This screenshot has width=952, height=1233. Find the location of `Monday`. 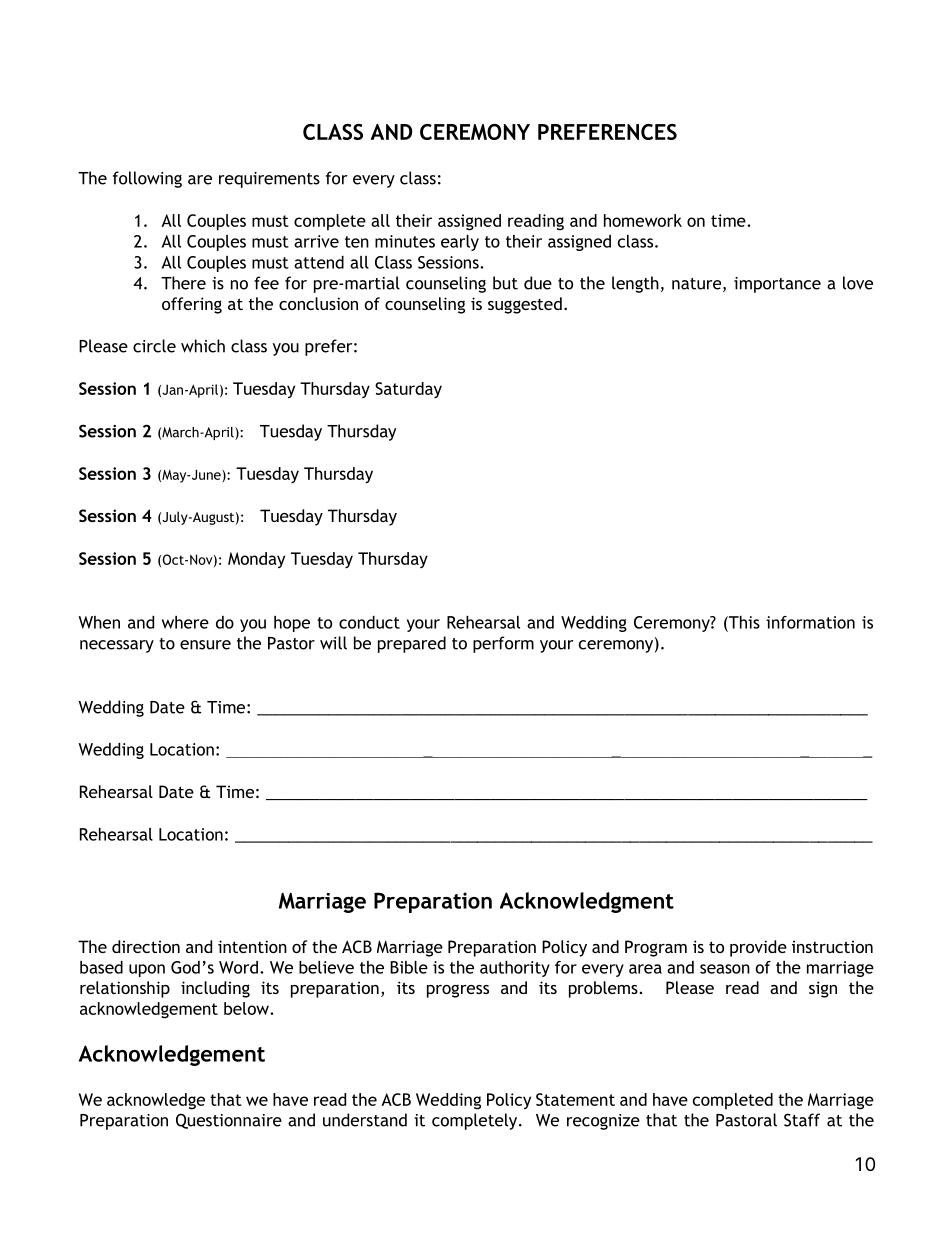

Monday is located at coordinates (256, 560).
